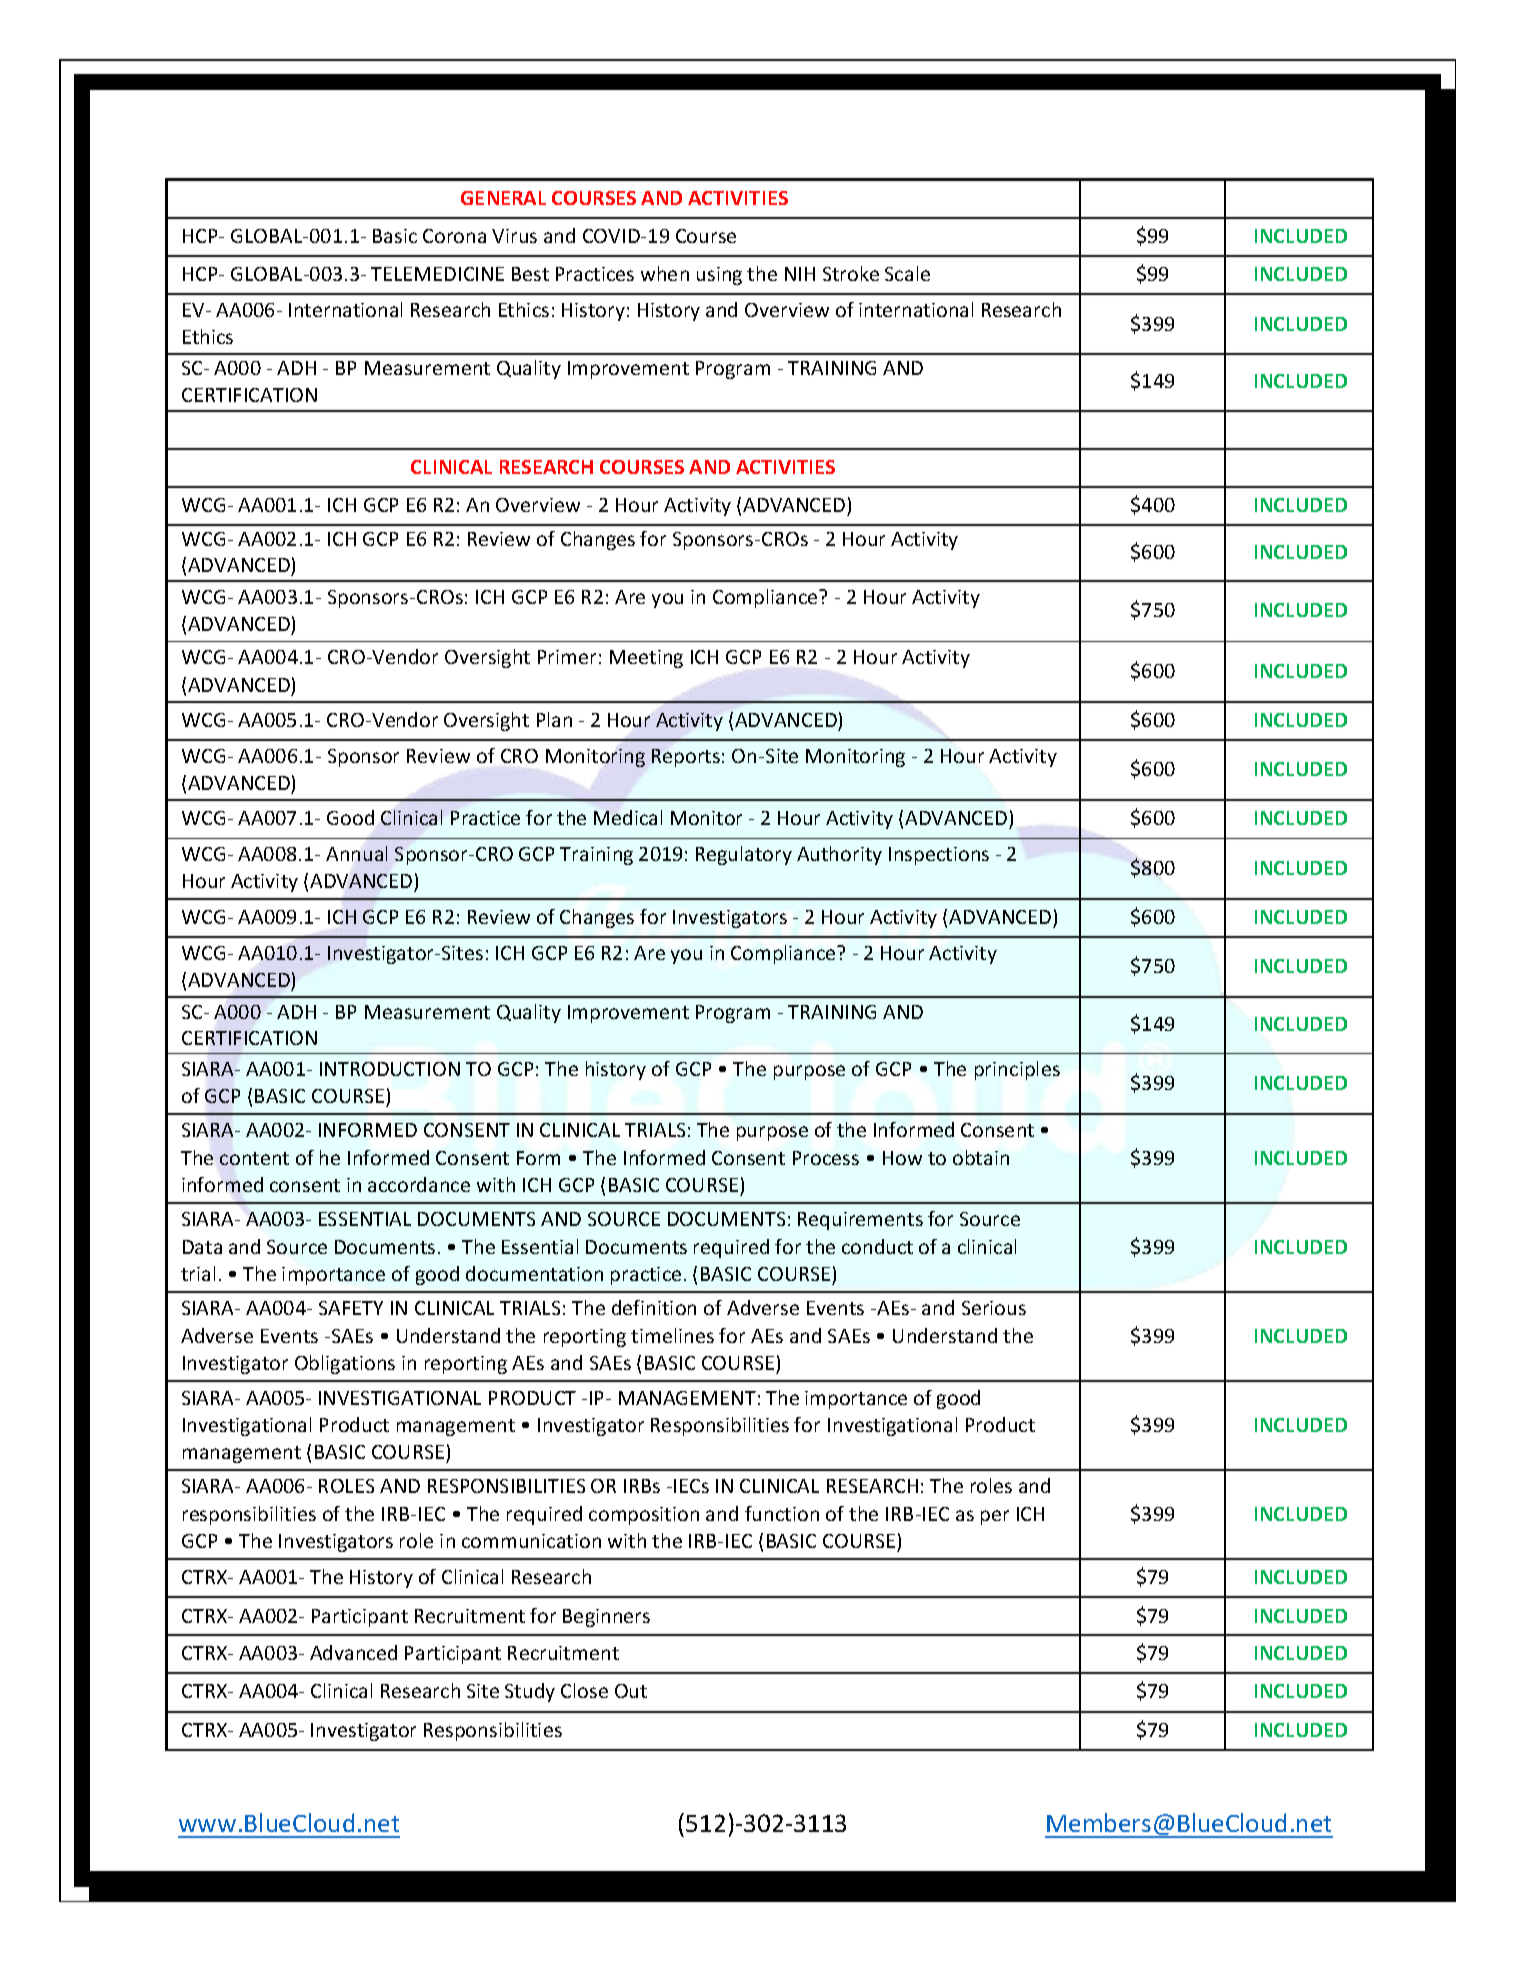 Image resolution: width=1515 pixels, height=1961 pixels. Describe the element at coordinates (939, 856) in the page. I see `Inspections` at that location.
